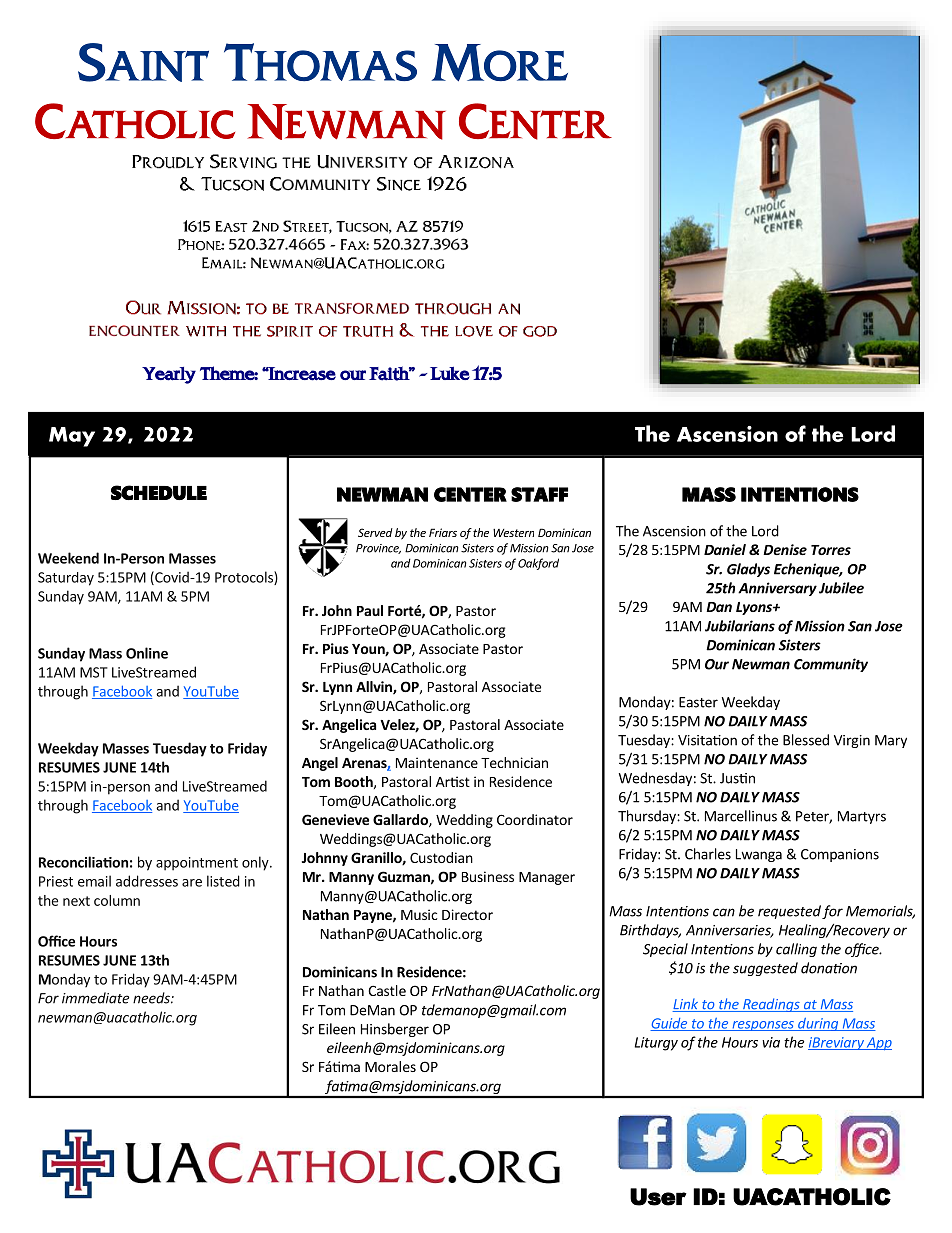 The image size is (952, 1233). What do you see at coordinates (370, 610) in the page?
I see `Paul` at bounding box center [370, 610].
